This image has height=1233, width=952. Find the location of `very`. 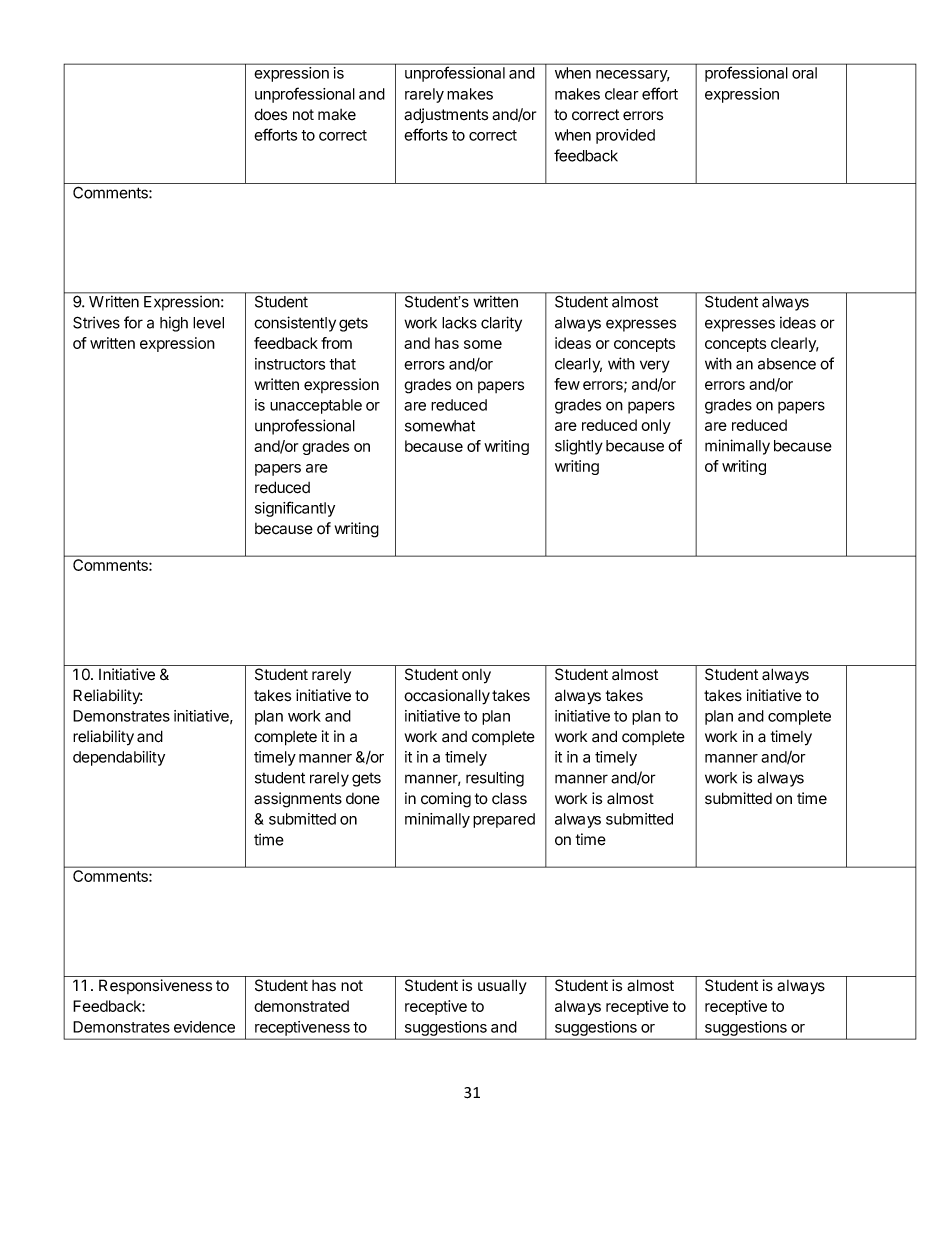

very is located at coordinates (655, 366).
